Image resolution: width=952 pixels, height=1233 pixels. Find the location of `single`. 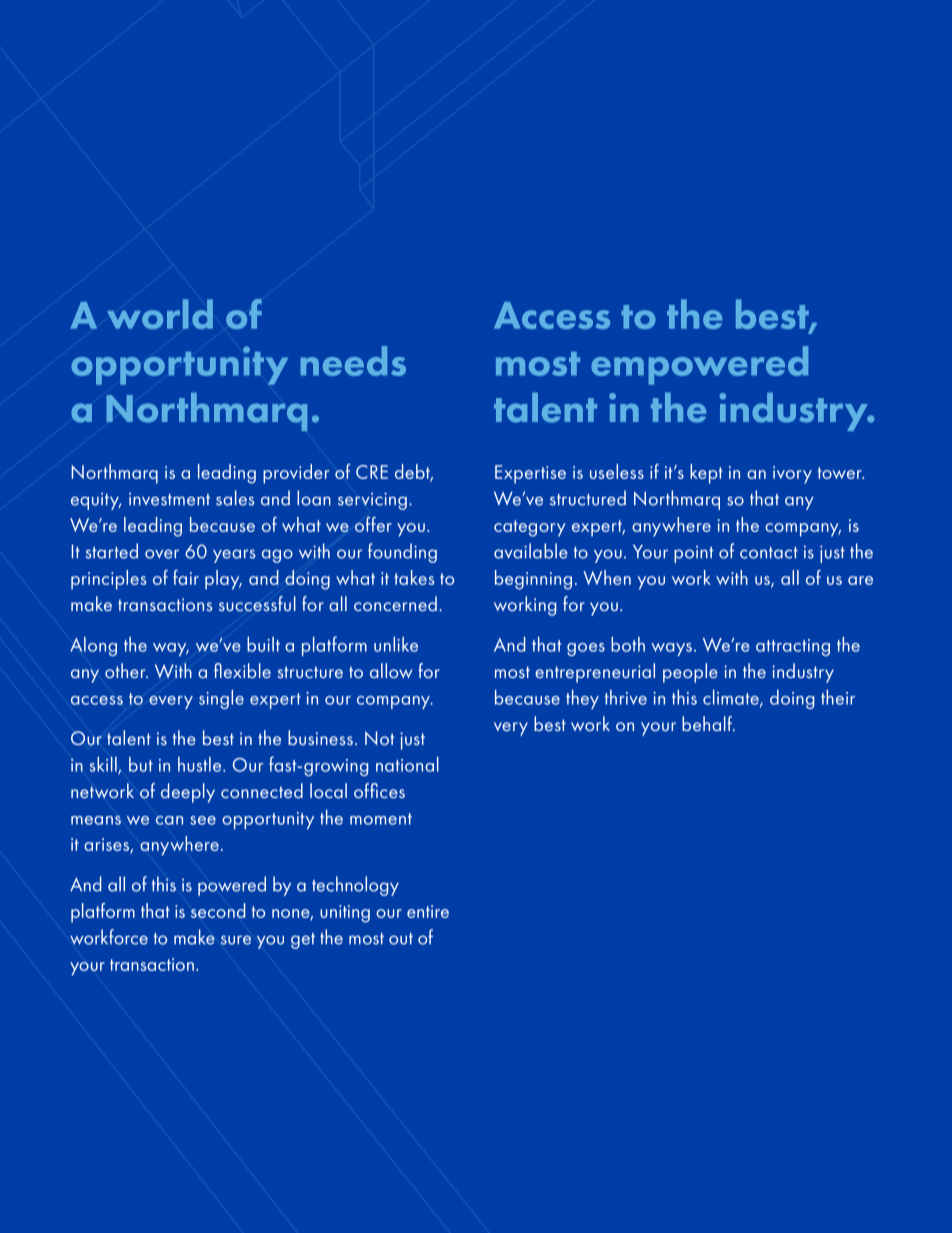

single is located at coordinates (221, 699).
